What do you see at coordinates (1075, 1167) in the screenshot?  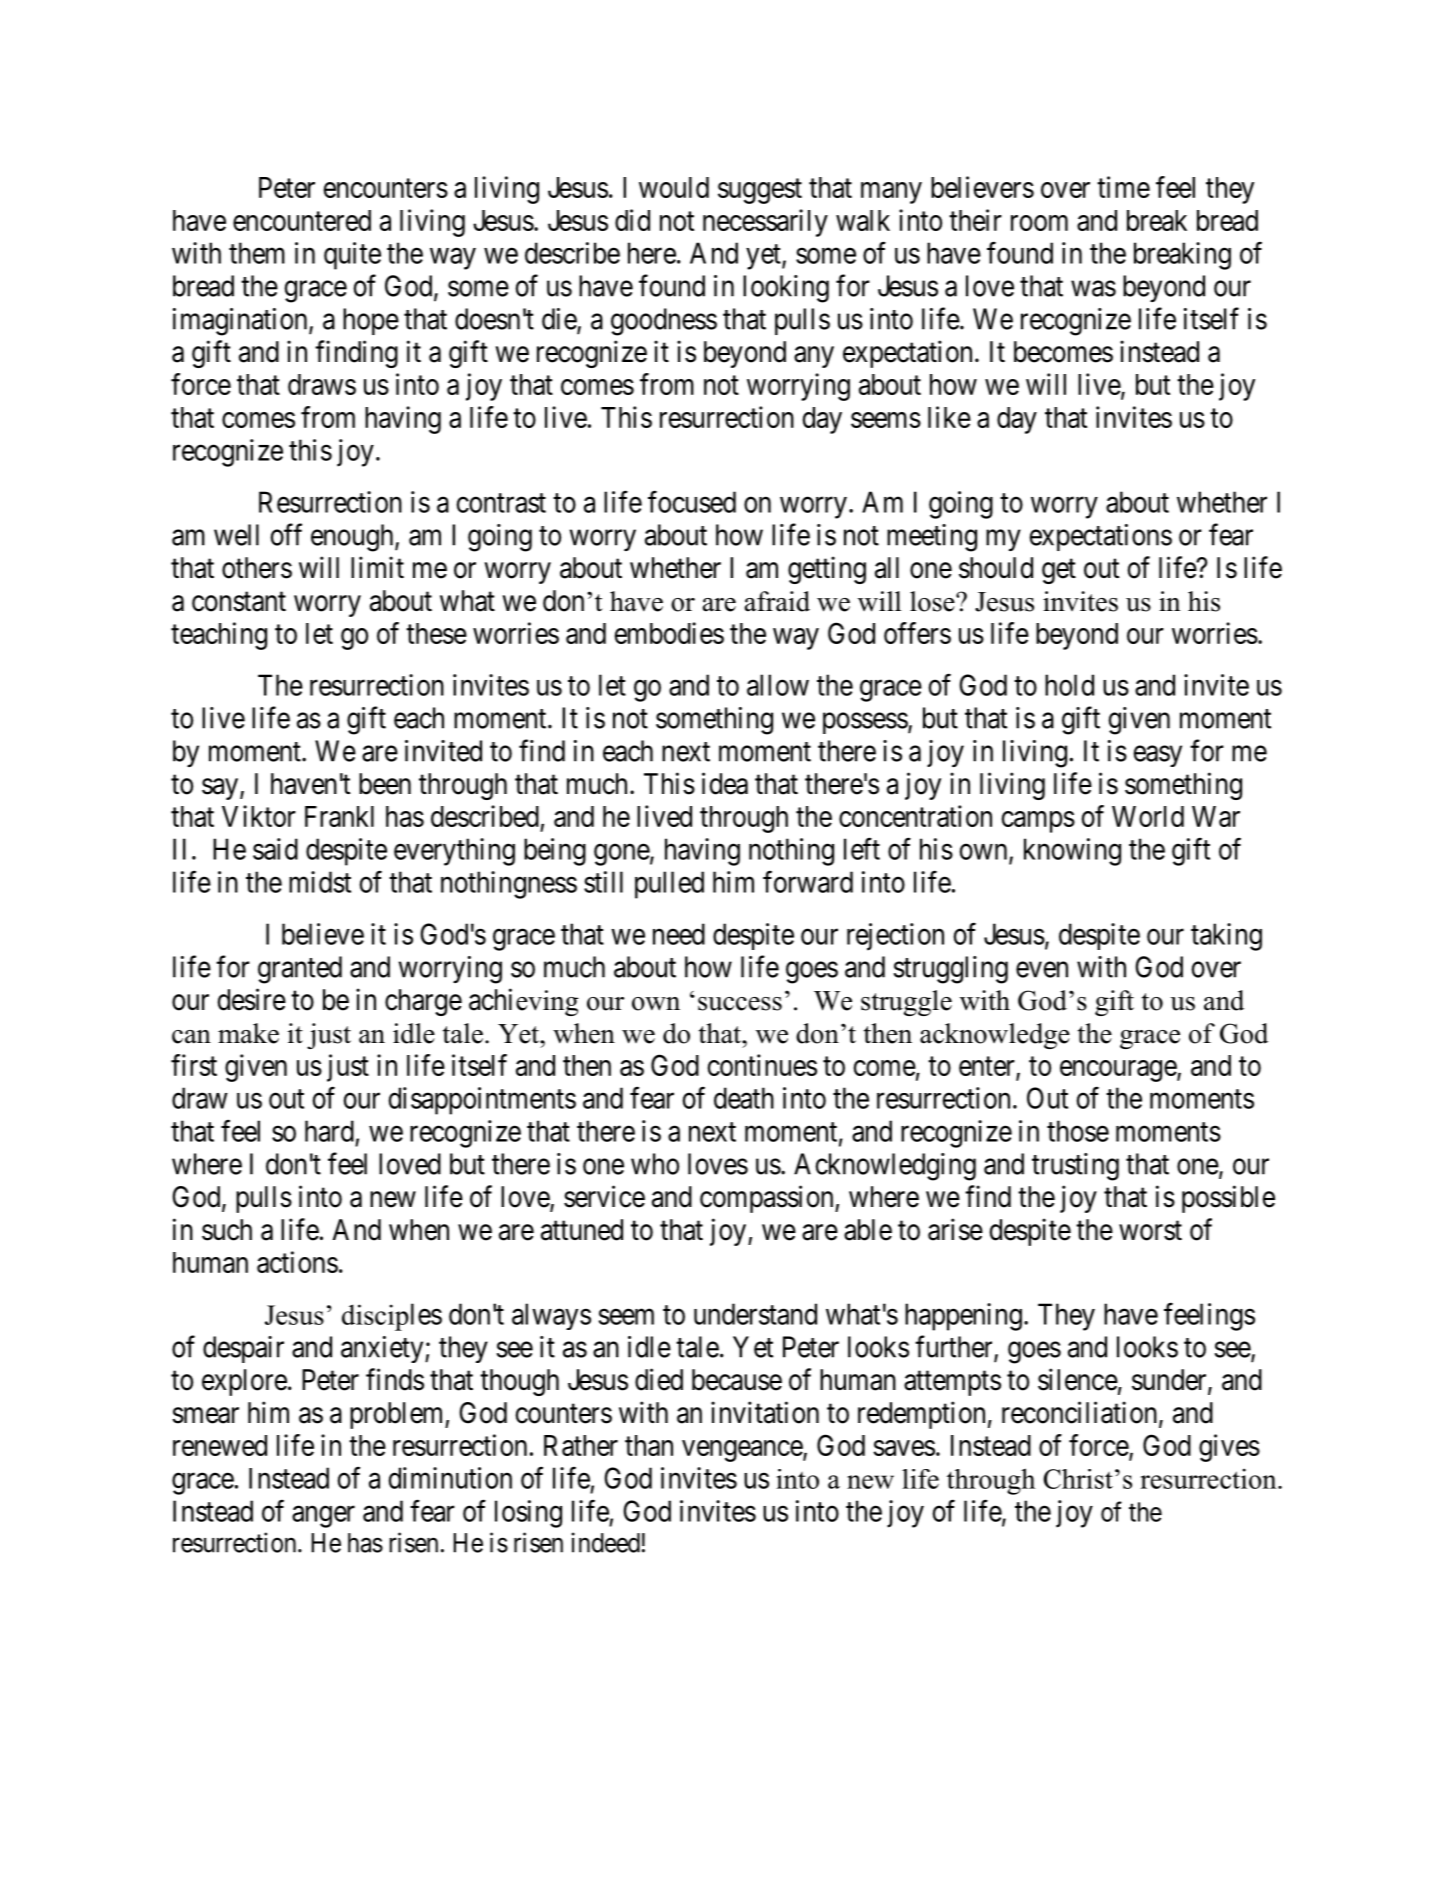 I see `trusting` at bounding box center [1075, 1167].
